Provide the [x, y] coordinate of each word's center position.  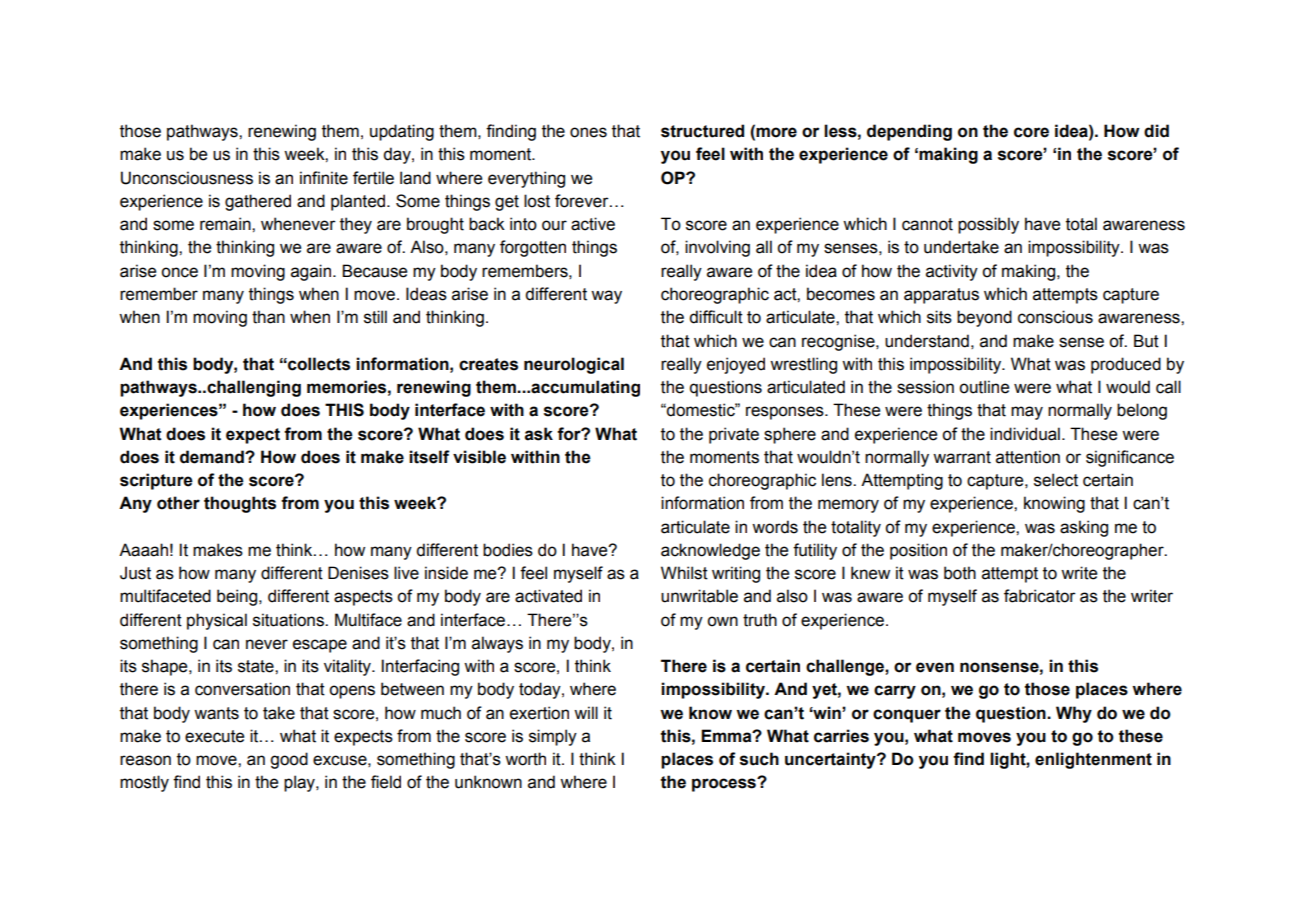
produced [1126, 365]
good [289, 760]
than [268, 317]
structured [702, 131]
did [1156, 131]
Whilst [684, 573]
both [960, 573]
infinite [324, 178]
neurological [574, 365]
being [238, 597]
